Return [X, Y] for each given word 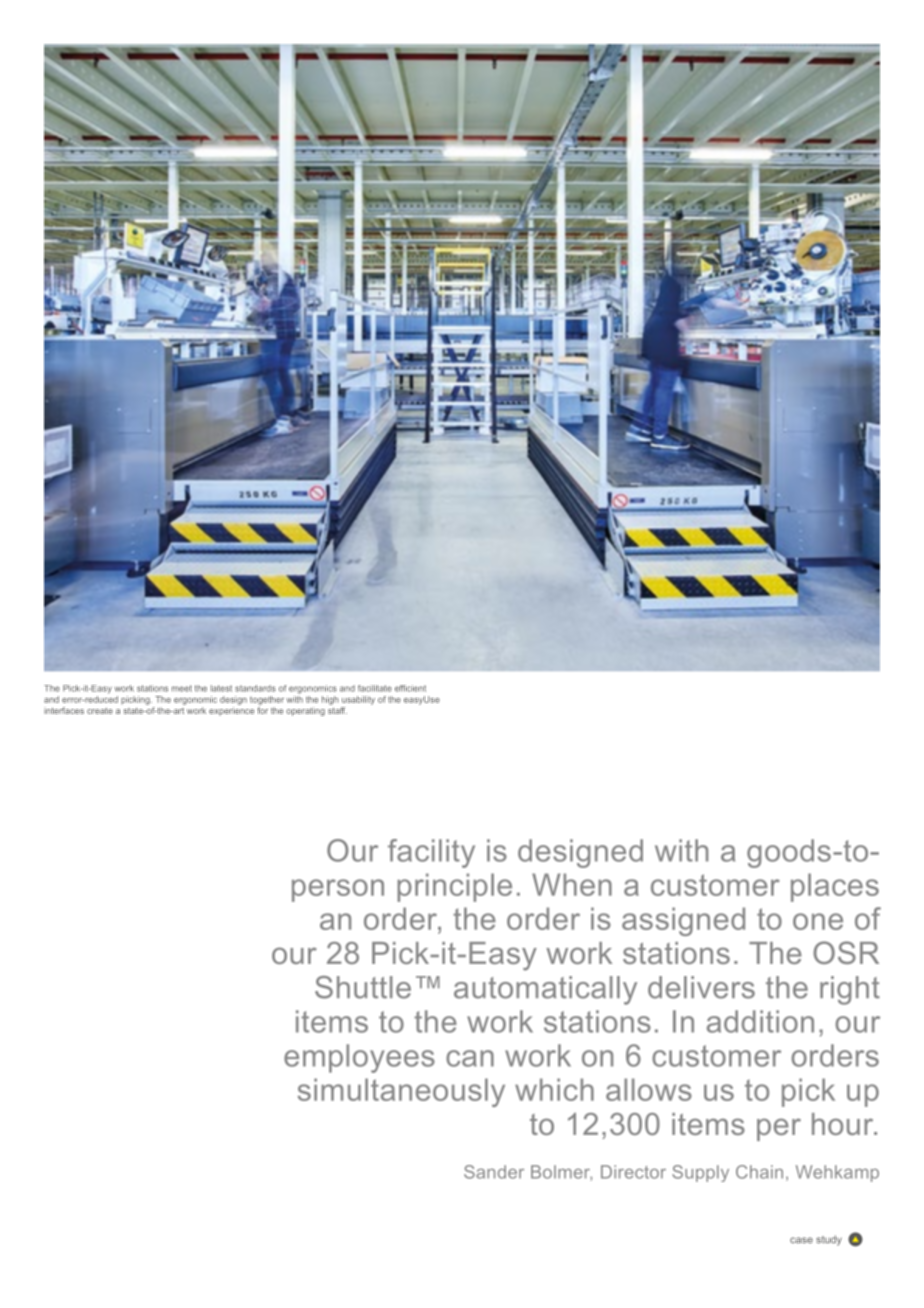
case [801, 1240]
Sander [494, 1172]
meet [182, 688]
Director [633, 1172]
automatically [545, 990]
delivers [701, 987]
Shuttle [363, 987]
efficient [410, 688]
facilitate [375, 688]
